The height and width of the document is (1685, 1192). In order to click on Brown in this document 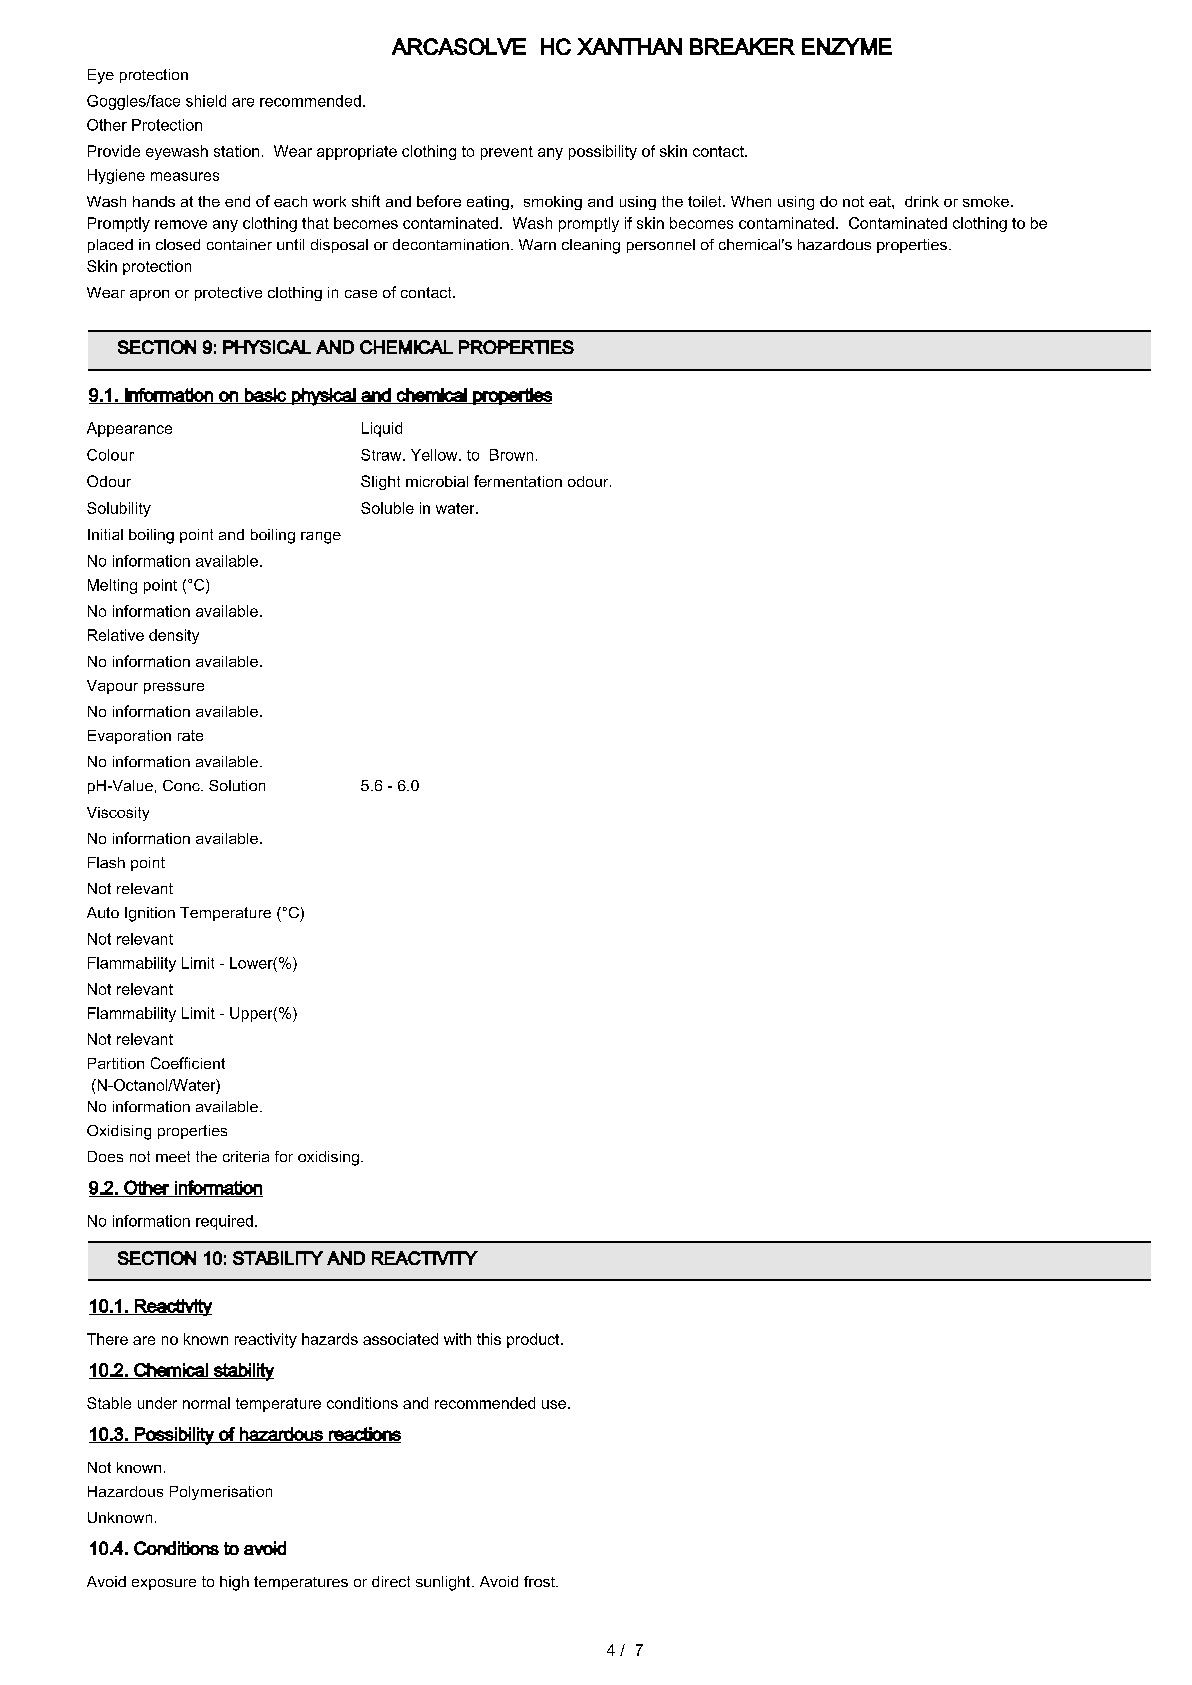, I will do `click(511, 455)`.
